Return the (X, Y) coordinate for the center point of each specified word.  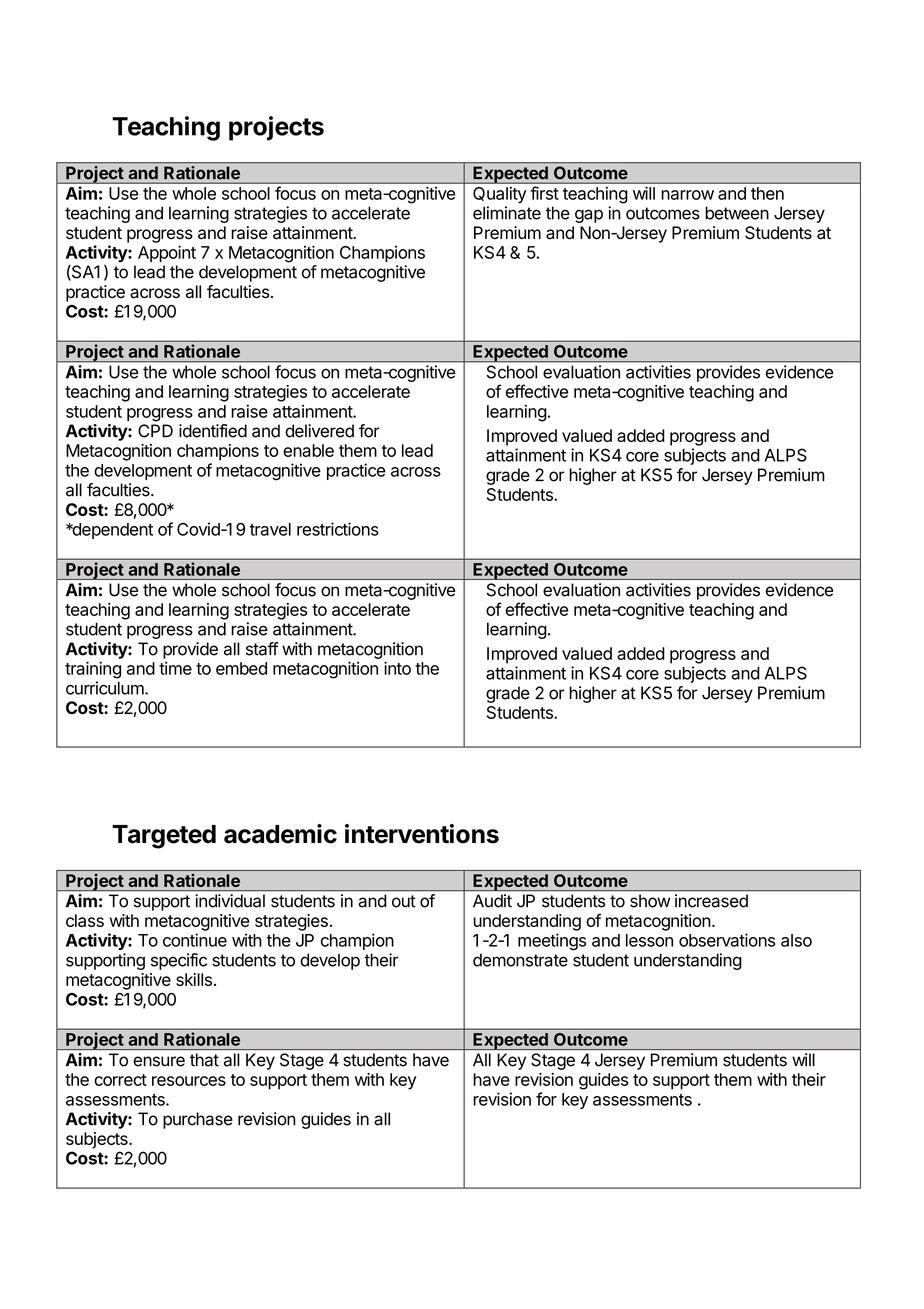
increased (711, 901)
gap (589, 216)
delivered (319, 431)
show (650, 901)
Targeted (164, 837)
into (397, 668)
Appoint (167, 253)
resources (189, 1081)
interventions (422, 834)
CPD (155, 431)
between (737, 213)
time (175, 668)
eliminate (507, 213)
